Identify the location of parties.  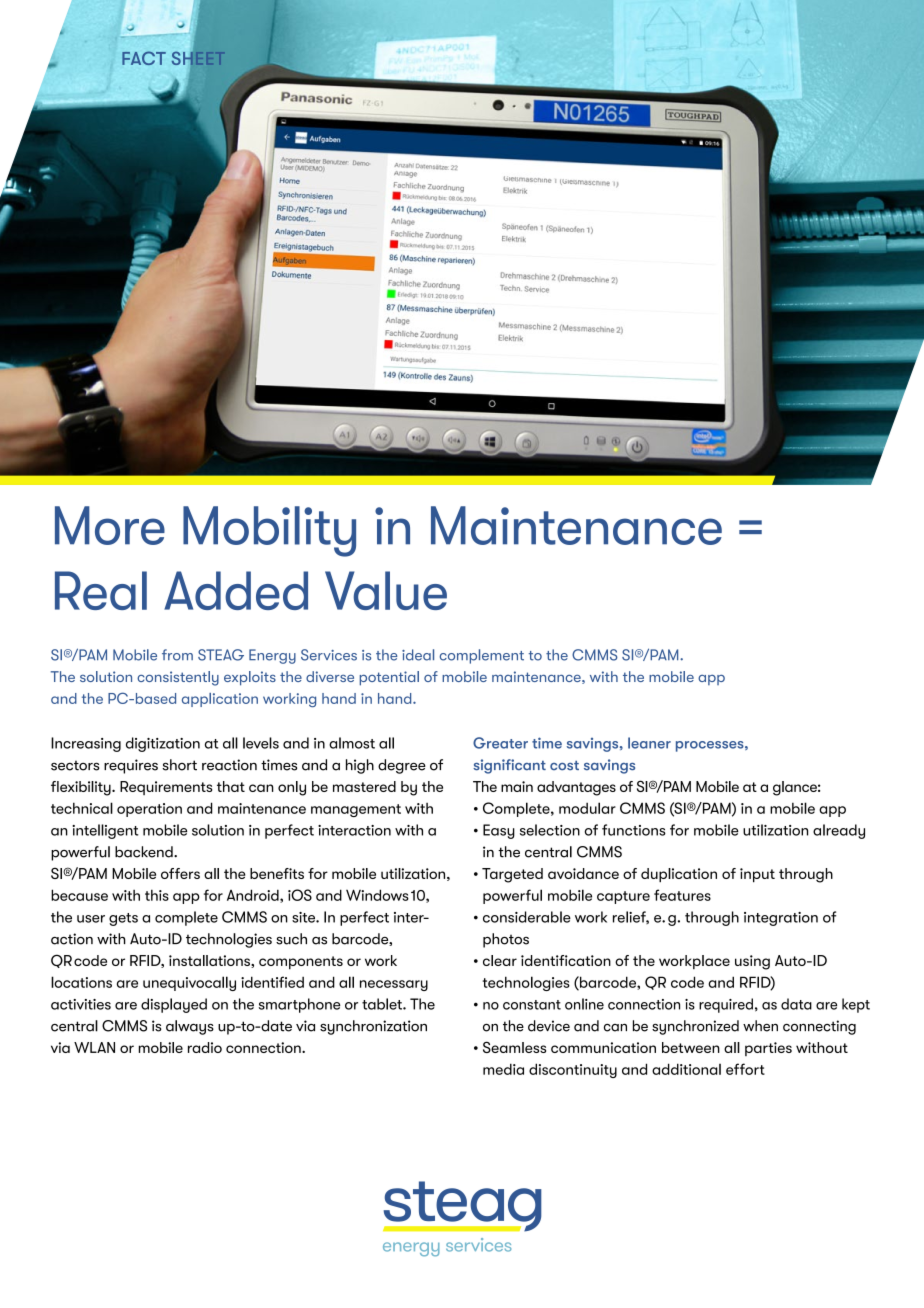
(768, 1049).
